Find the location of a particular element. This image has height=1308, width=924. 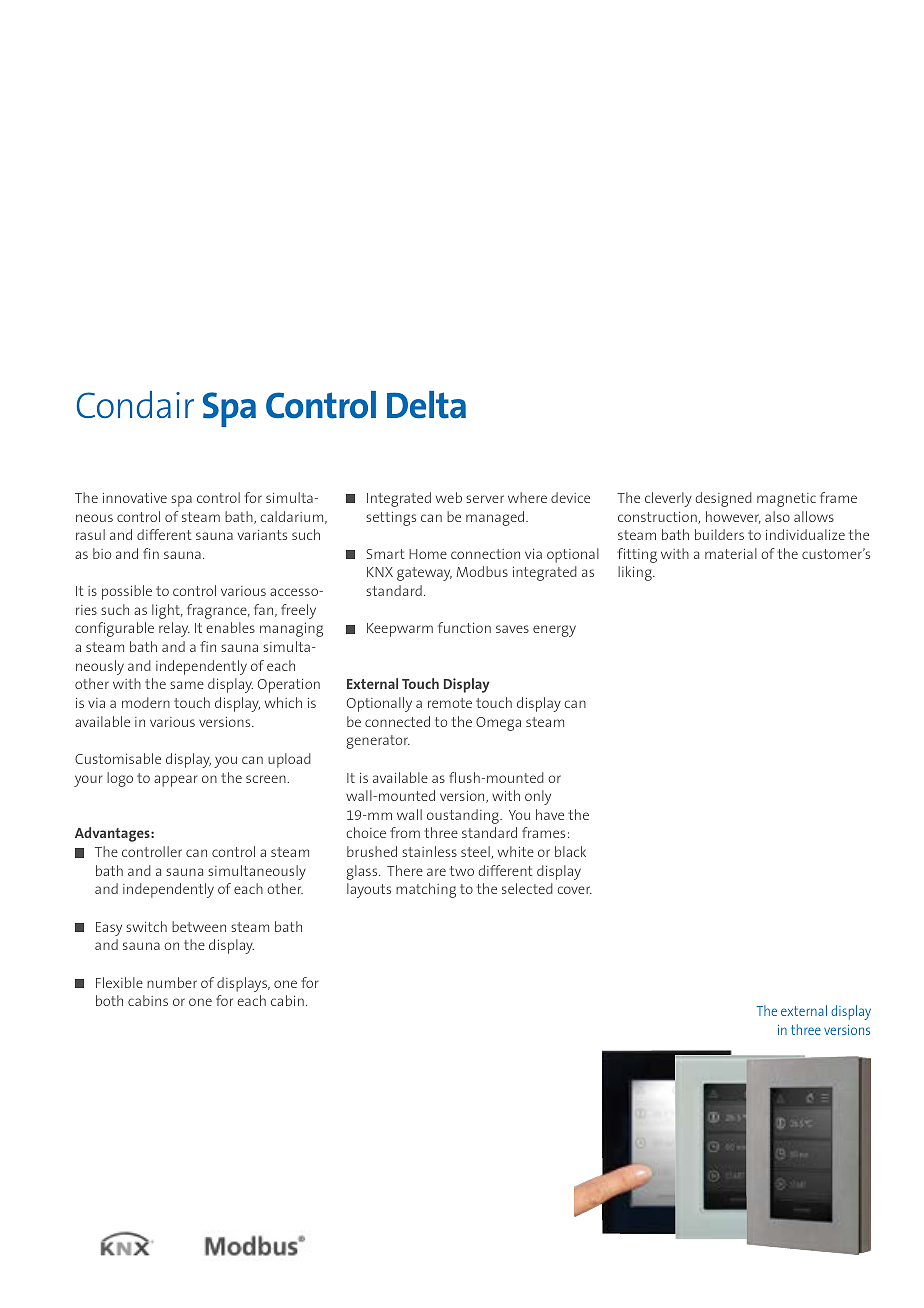

stainless is located at coordinates (429, 851).
